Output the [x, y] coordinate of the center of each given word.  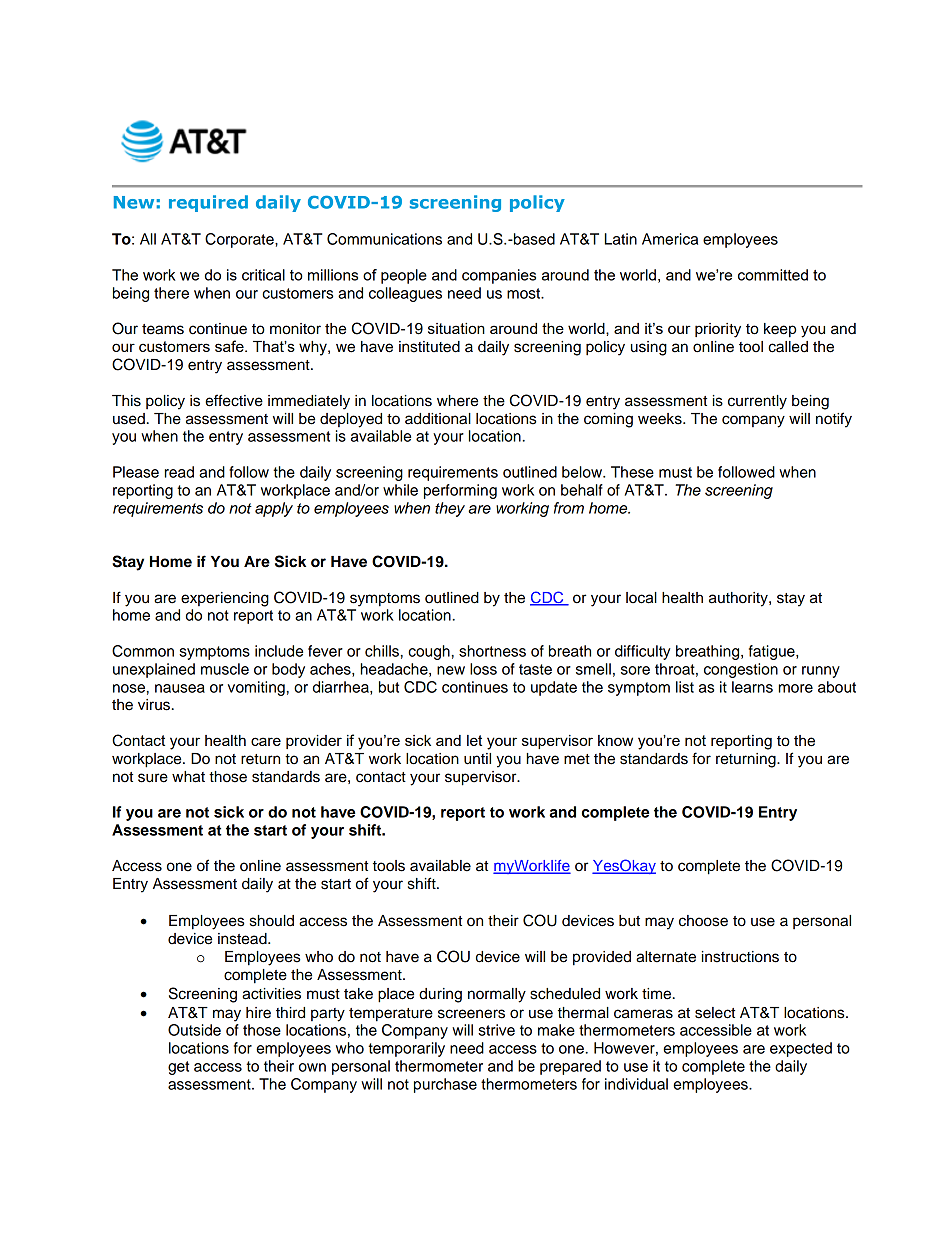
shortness [492, 651]
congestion [741, 670]
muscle [225, 669]
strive [496, 1030]
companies [499, 276]
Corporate [240, 240]
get [178, 1068]
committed [773, 275]
